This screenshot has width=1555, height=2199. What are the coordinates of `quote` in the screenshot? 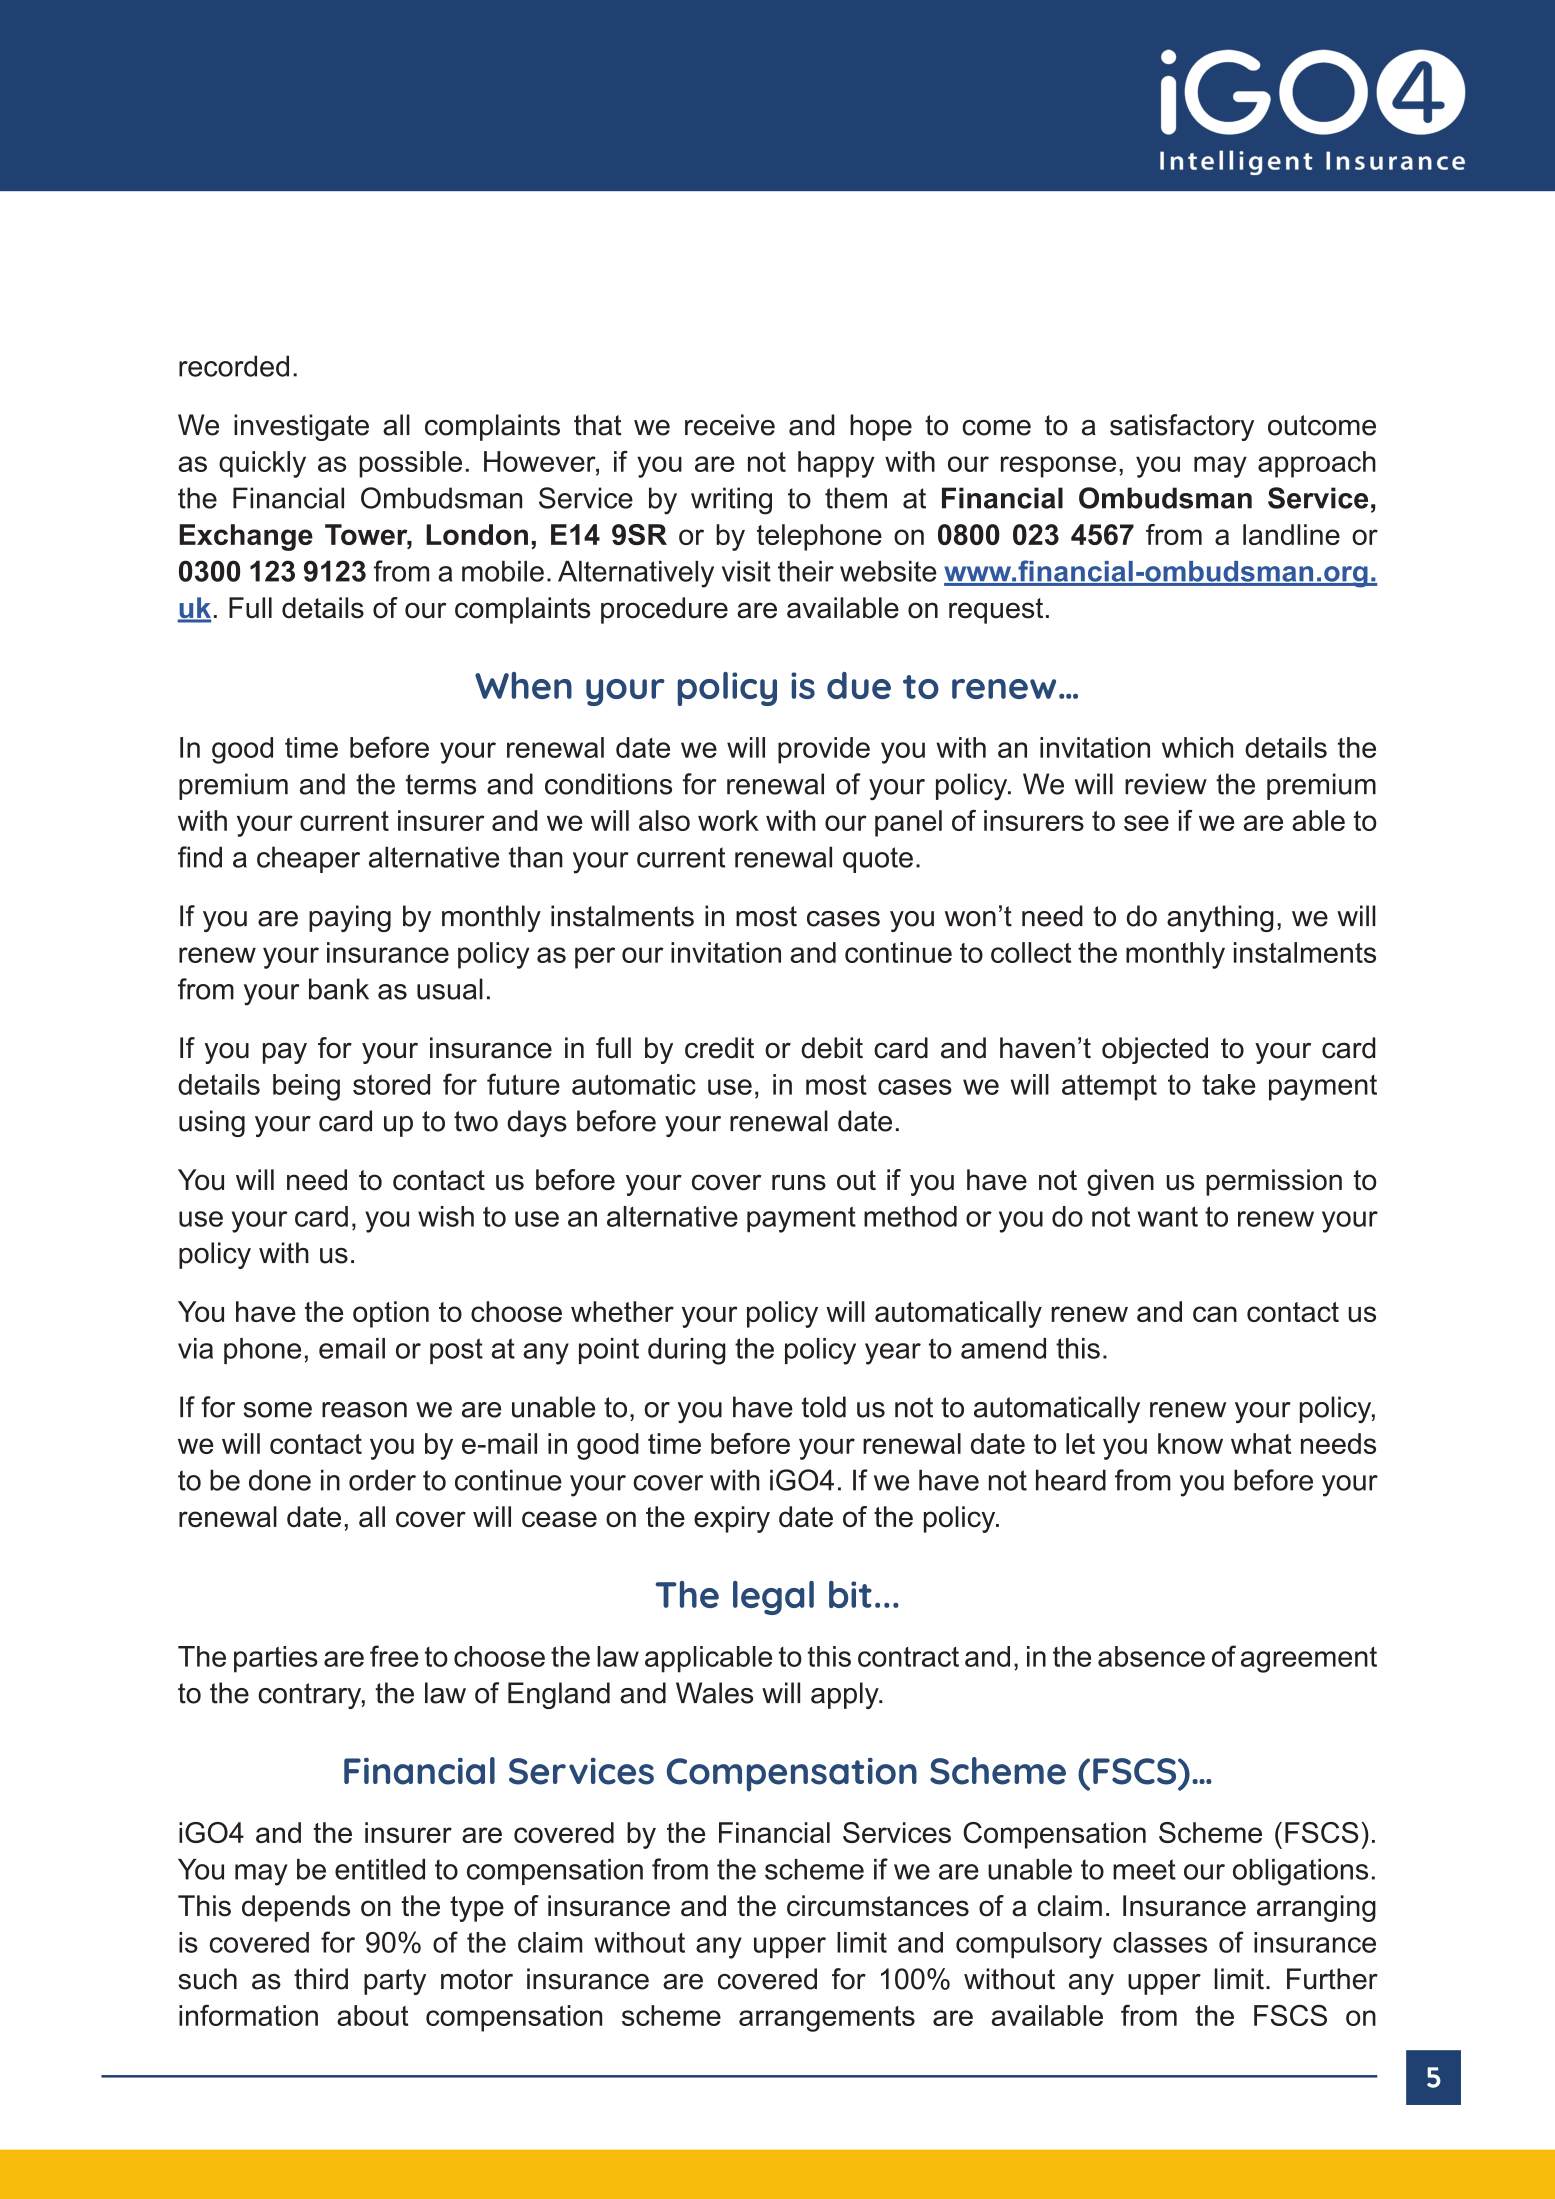 It's located at (878, 860).
